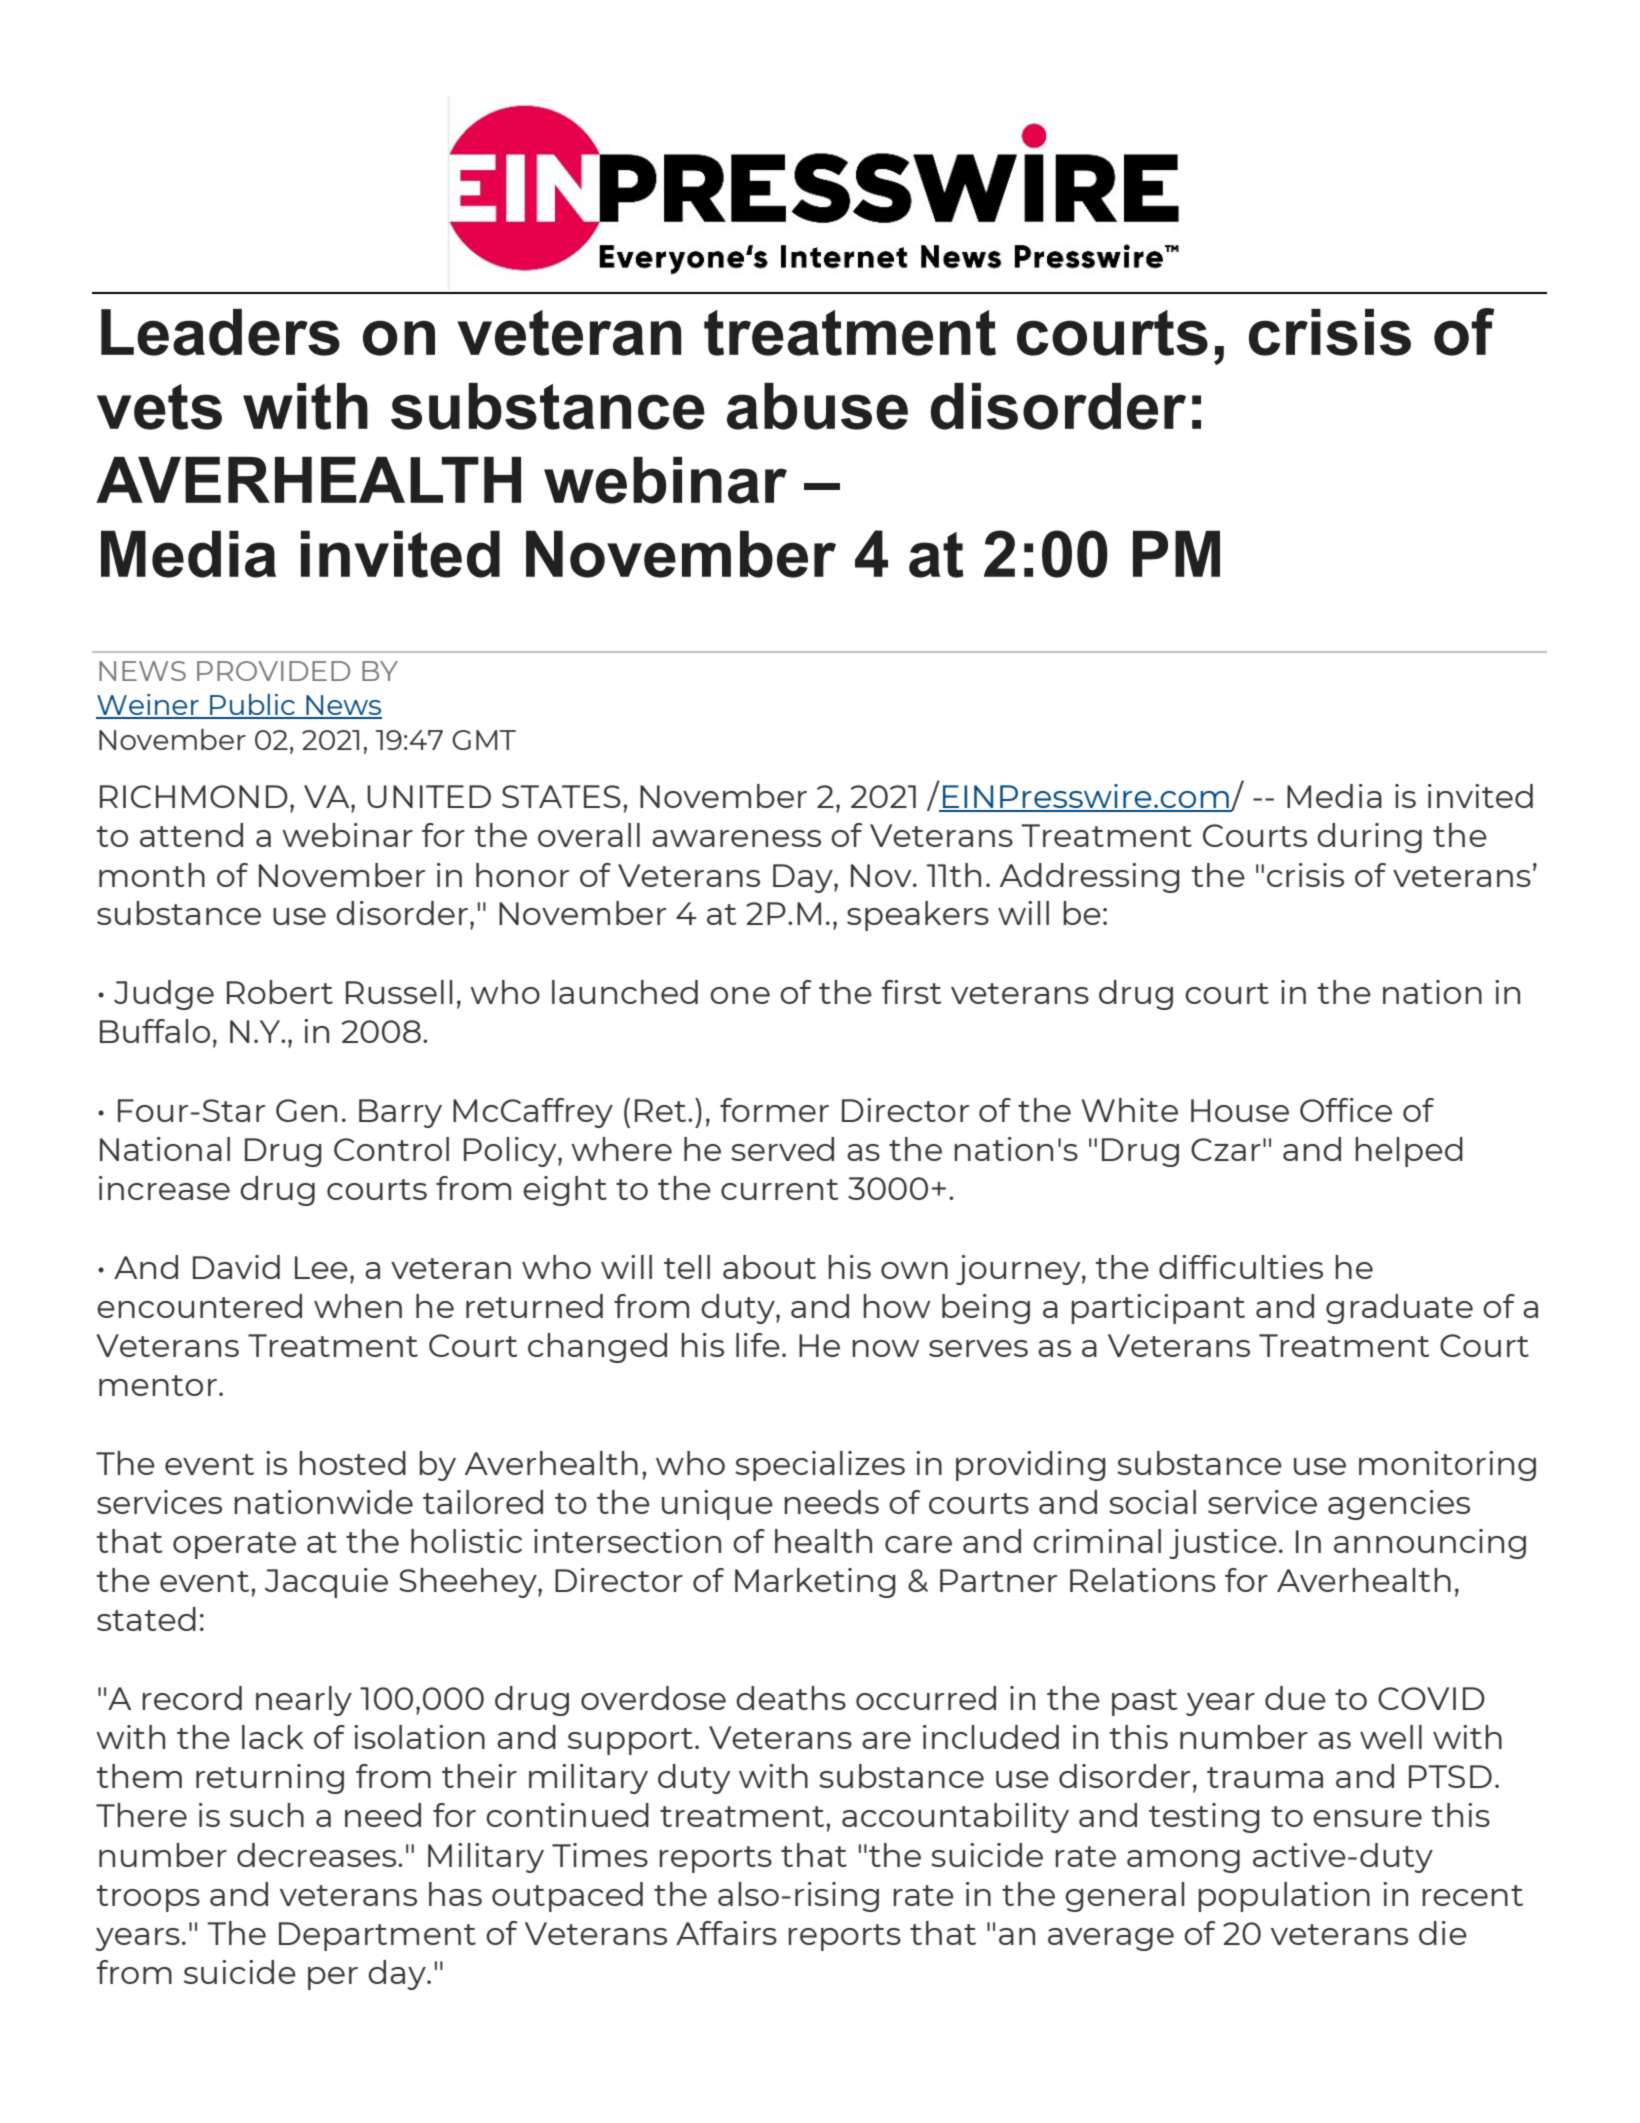 Image resolution: width=1640 pixels, height=2123 pixels. Describe the element at coordinates (1090, 878) in the document. I see `Addressing` at that location.
